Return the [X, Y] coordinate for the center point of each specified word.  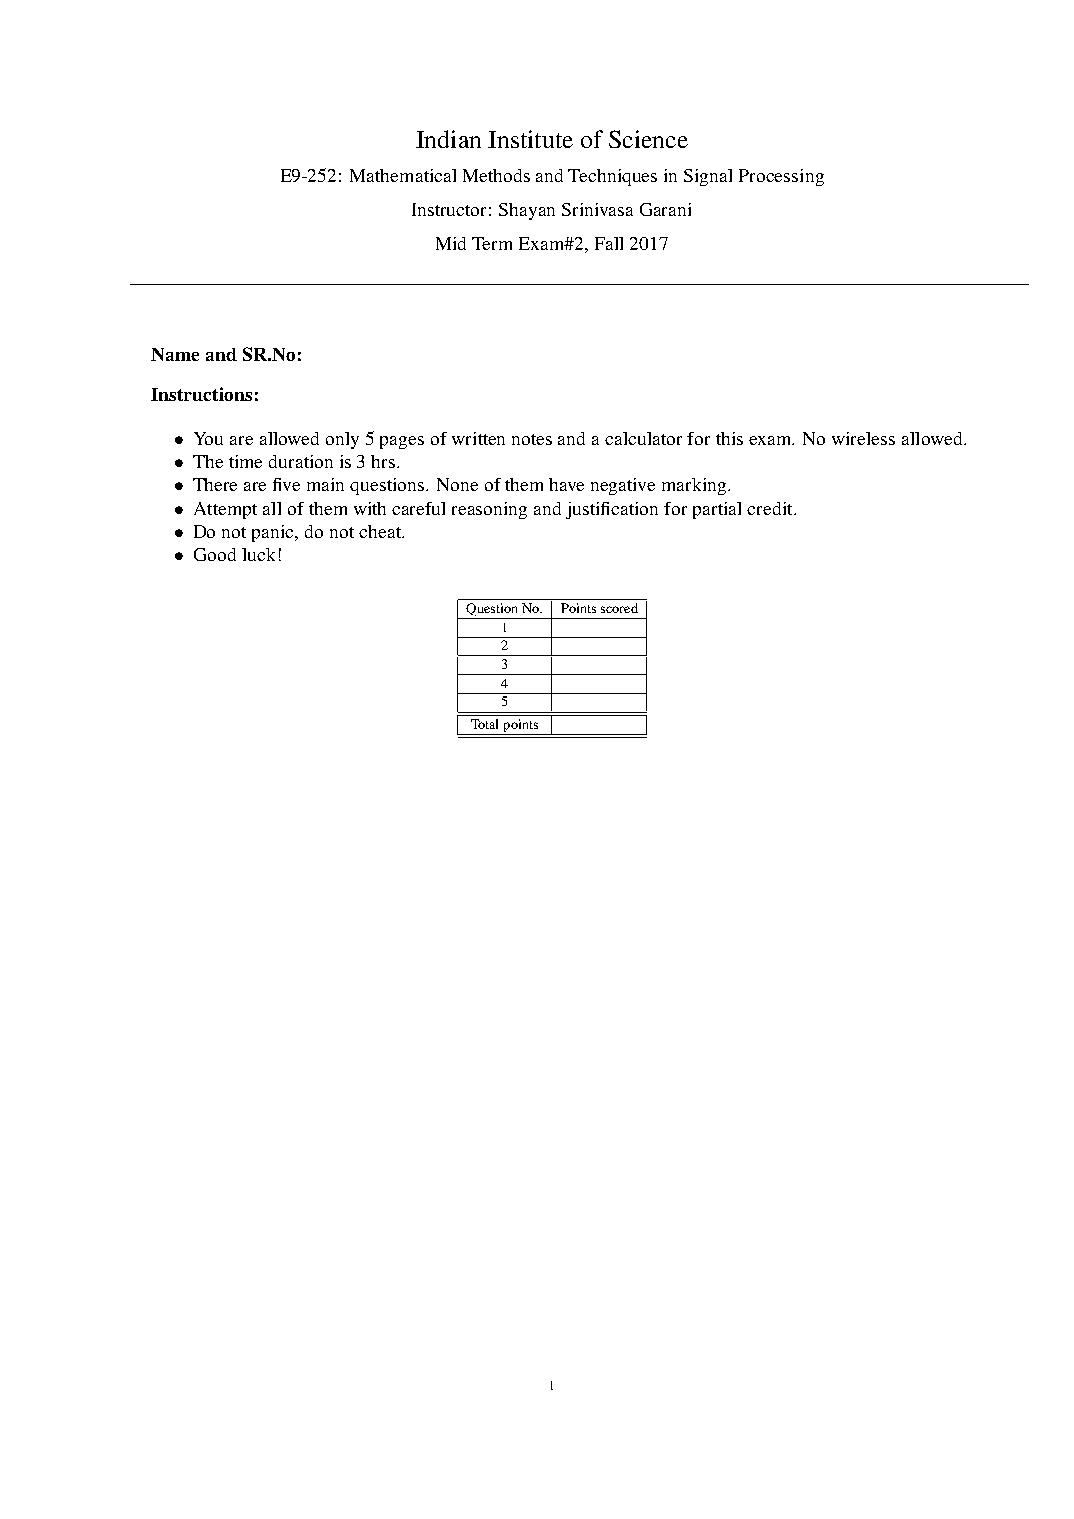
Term [492, 243]
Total [484, 724]
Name [175, 354]
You [208, 438]
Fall [609, 243]
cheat [381, 531]
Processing [781, 177]
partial [717, 510]
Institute [530, 139]
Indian [448, 139]
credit [771, 508]
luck [258, 554]
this [729, 438]
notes [532, 439]
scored [619, 608]
